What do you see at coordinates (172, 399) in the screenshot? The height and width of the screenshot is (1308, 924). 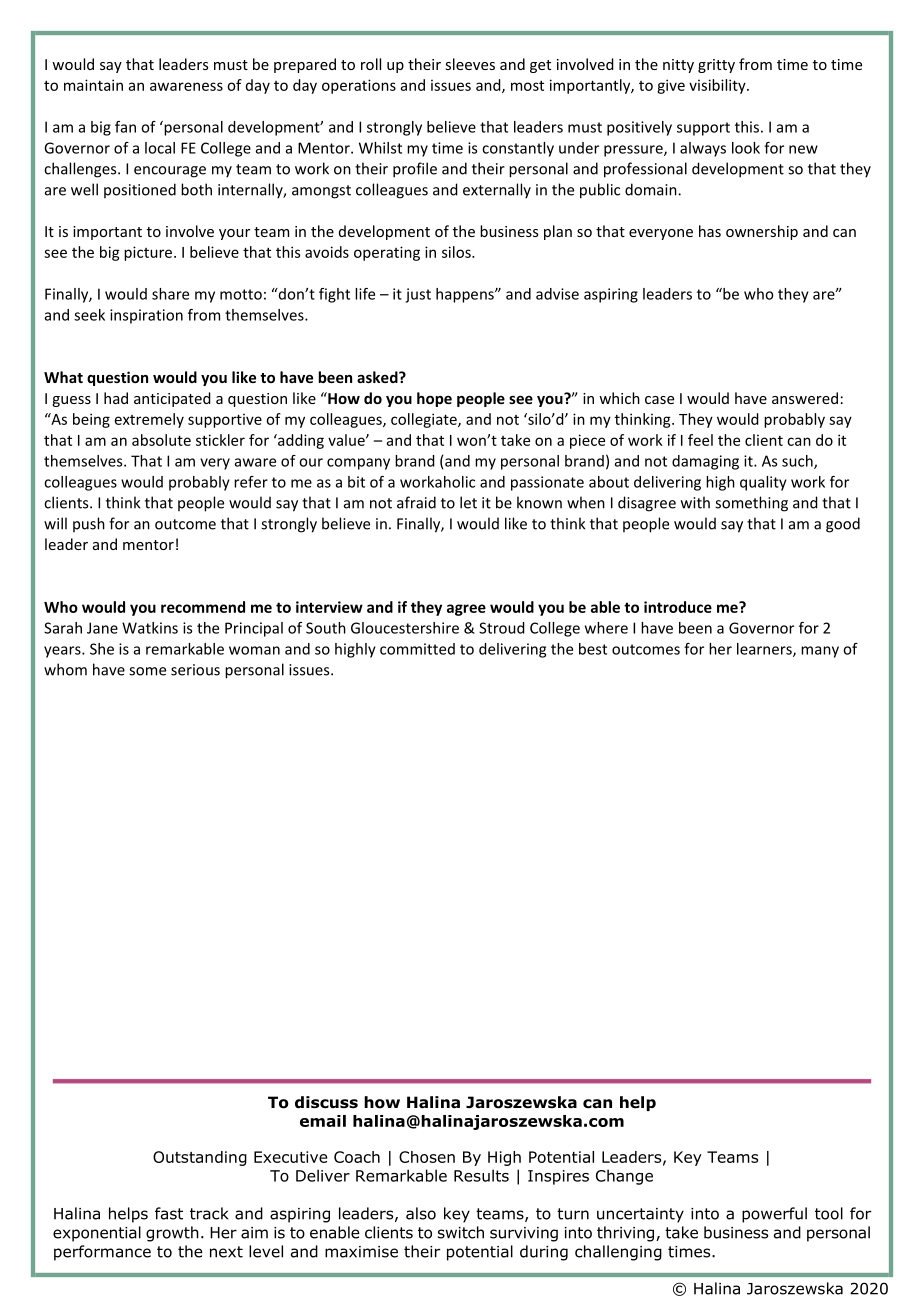 I see `anticipated` at bounding box center [172, 399].
